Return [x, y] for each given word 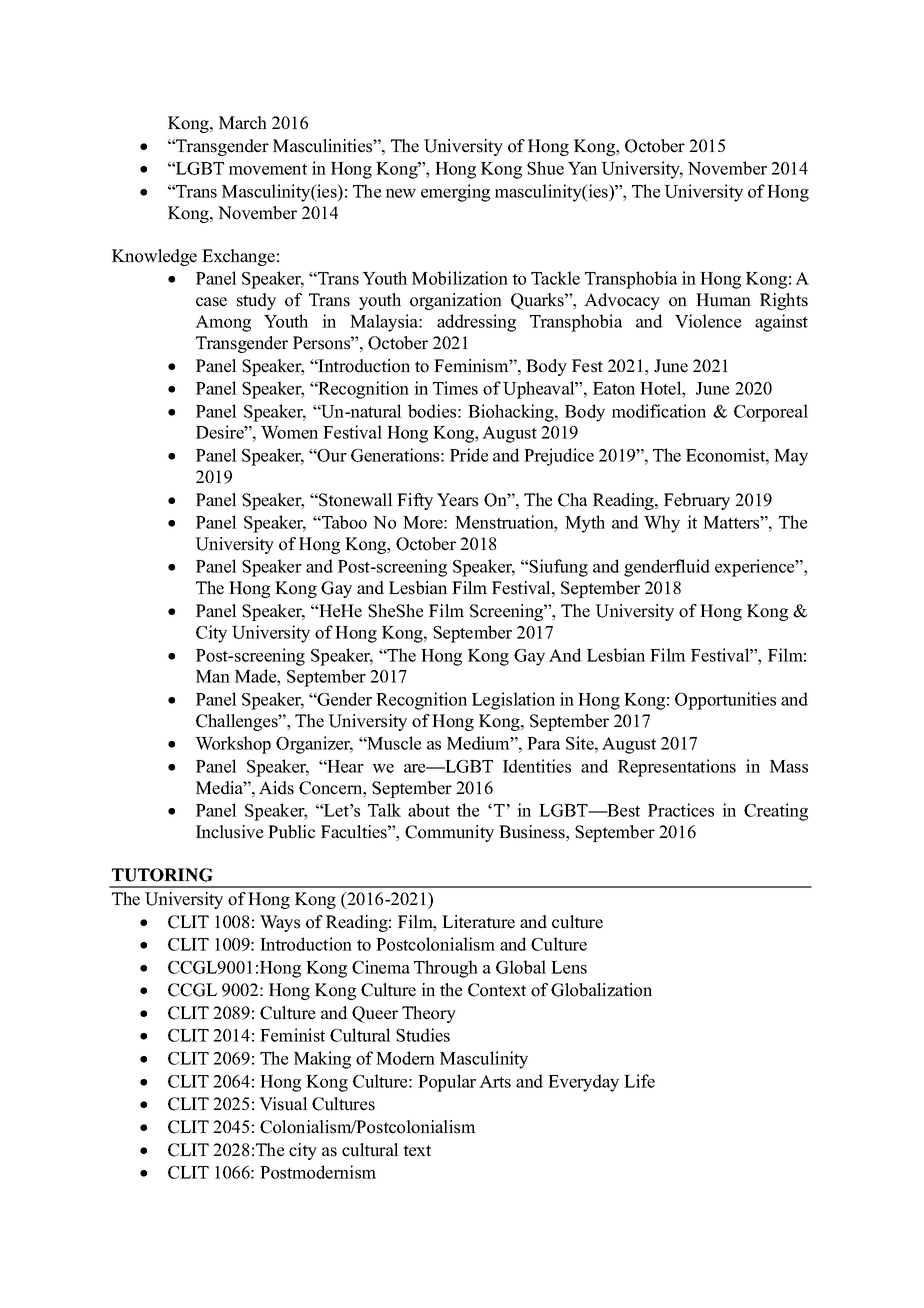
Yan [582, 168]
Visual [283, 1104]
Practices [681, 810]
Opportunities [725, 701]
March [243, 123]
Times [455, 388]
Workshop [233, 745]
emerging [455, 193]
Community [449, 833]
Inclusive [229, 832]
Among [223, 323]
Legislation [513, 701]
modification [659, 411]
